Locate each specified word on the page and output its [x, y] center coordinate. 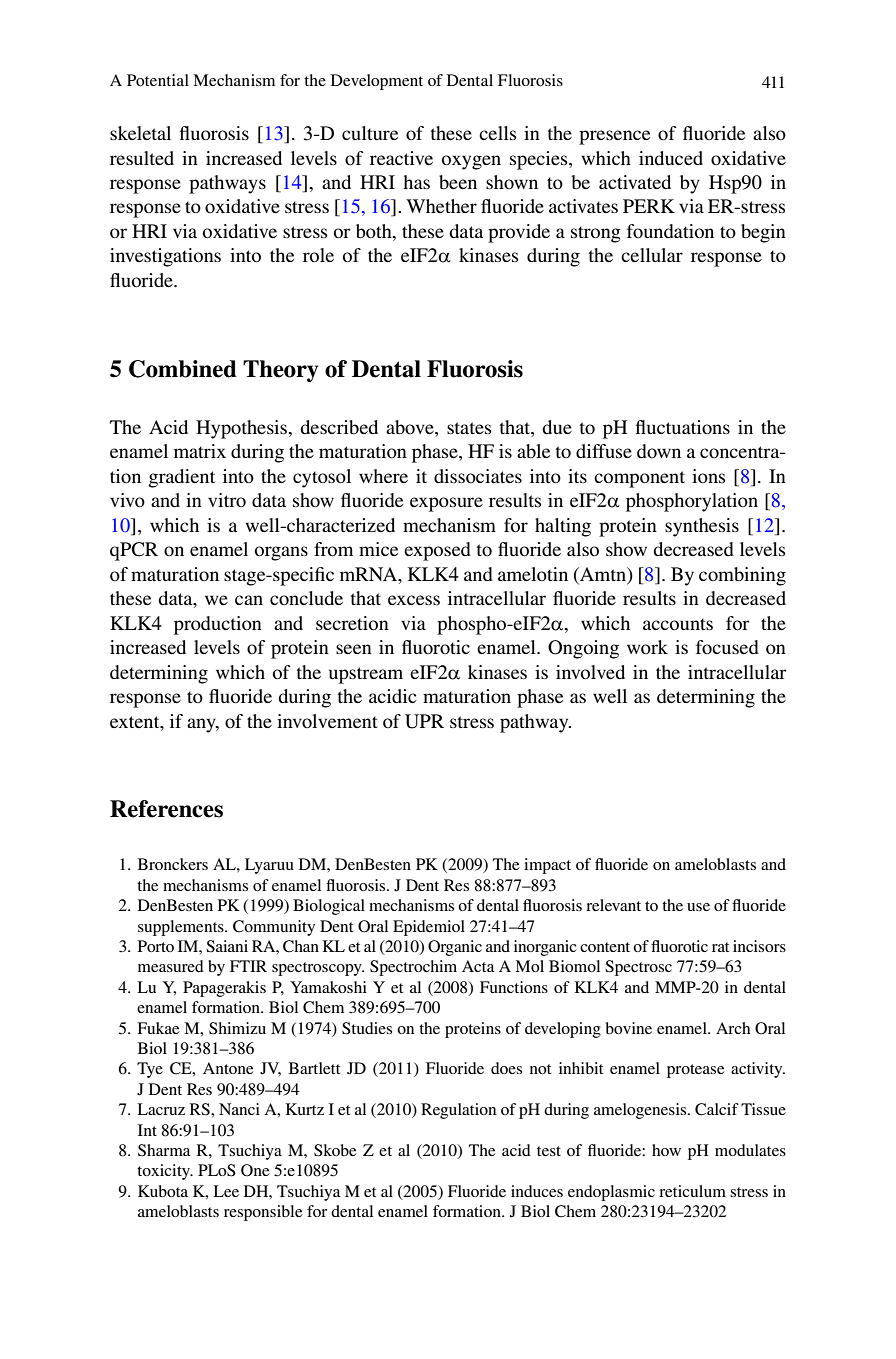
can [249, 600]
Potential [158, 80]
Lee [226, 1191]
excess [414, 600]
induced [671, 158]
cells [497, 133]
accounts [678, 624]
